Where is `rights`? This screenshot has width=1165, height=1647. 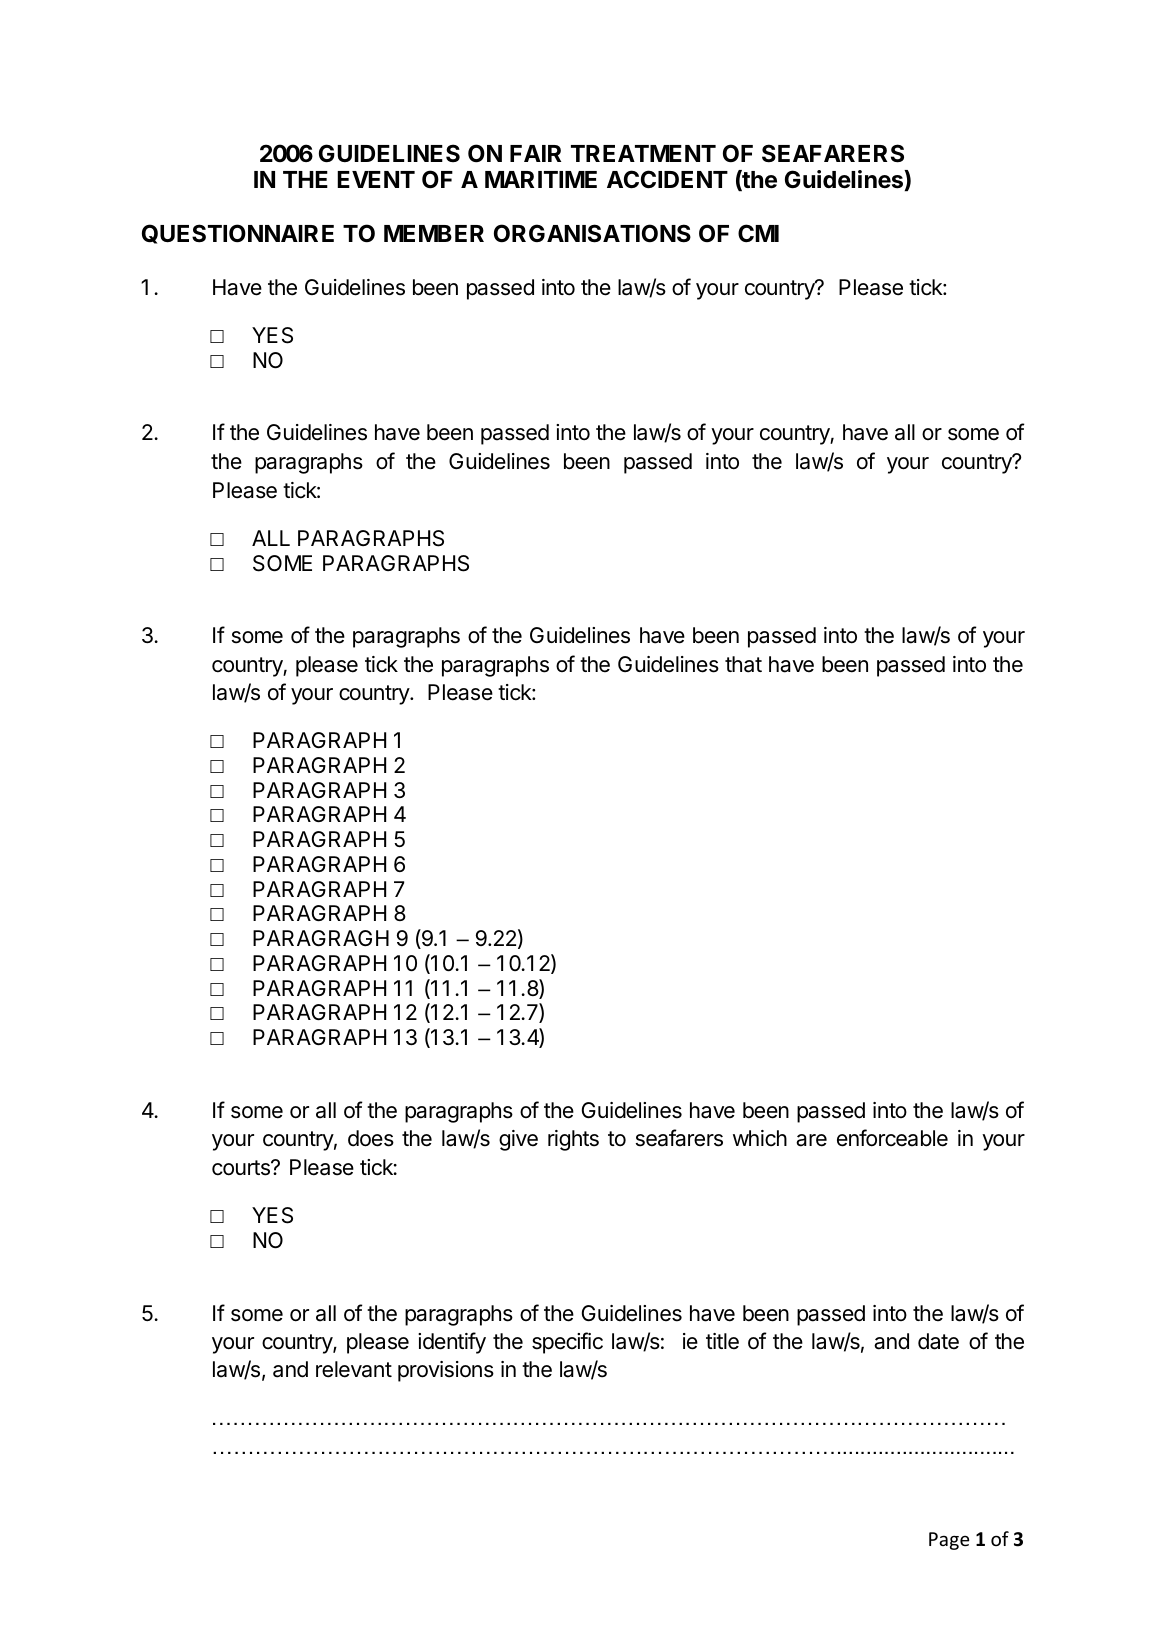
rights is located at coordinates (573, 1140).
